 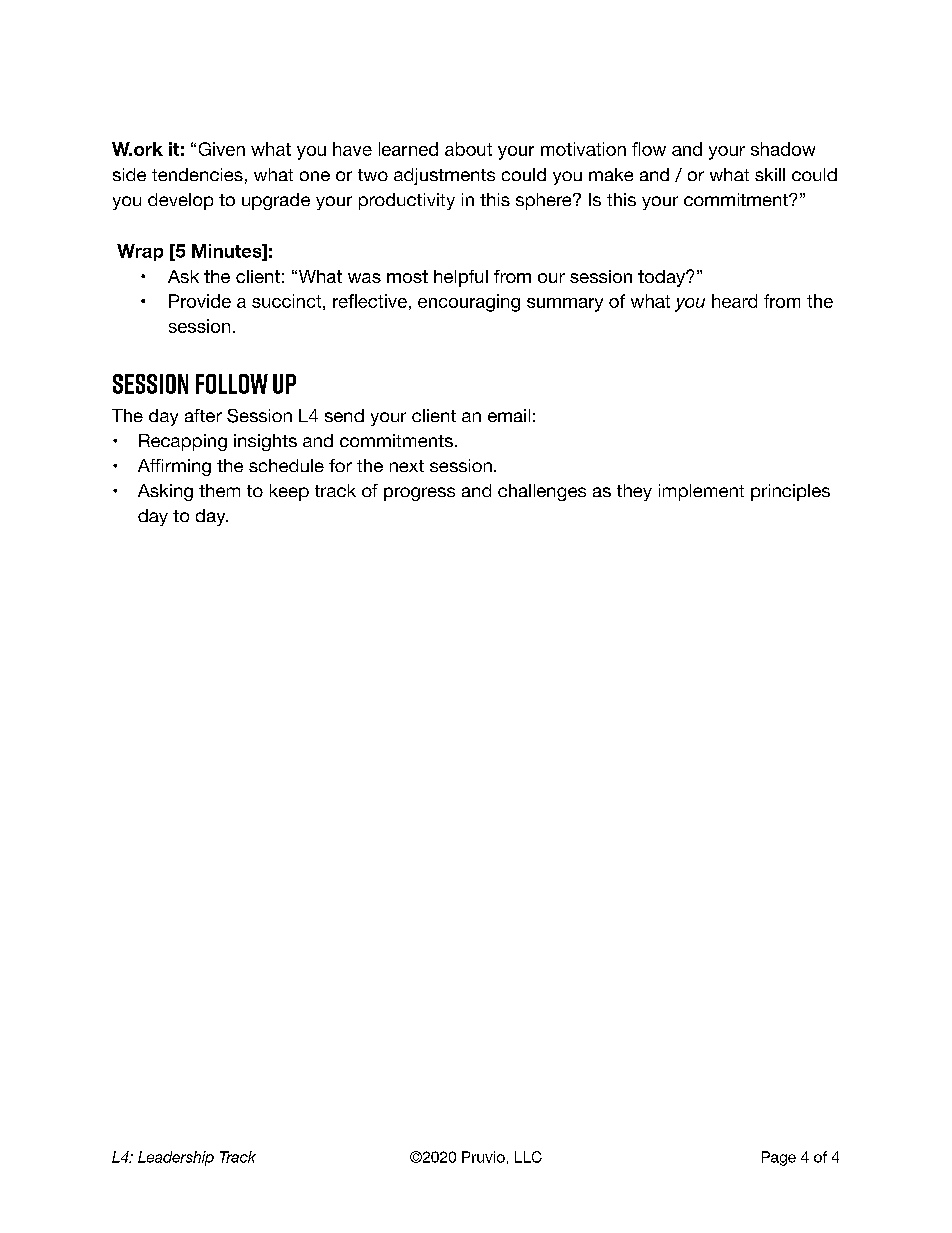 What do you see at coordinates (770, 174) in the page?
I see `skill` at bounding box center [770, 174].
